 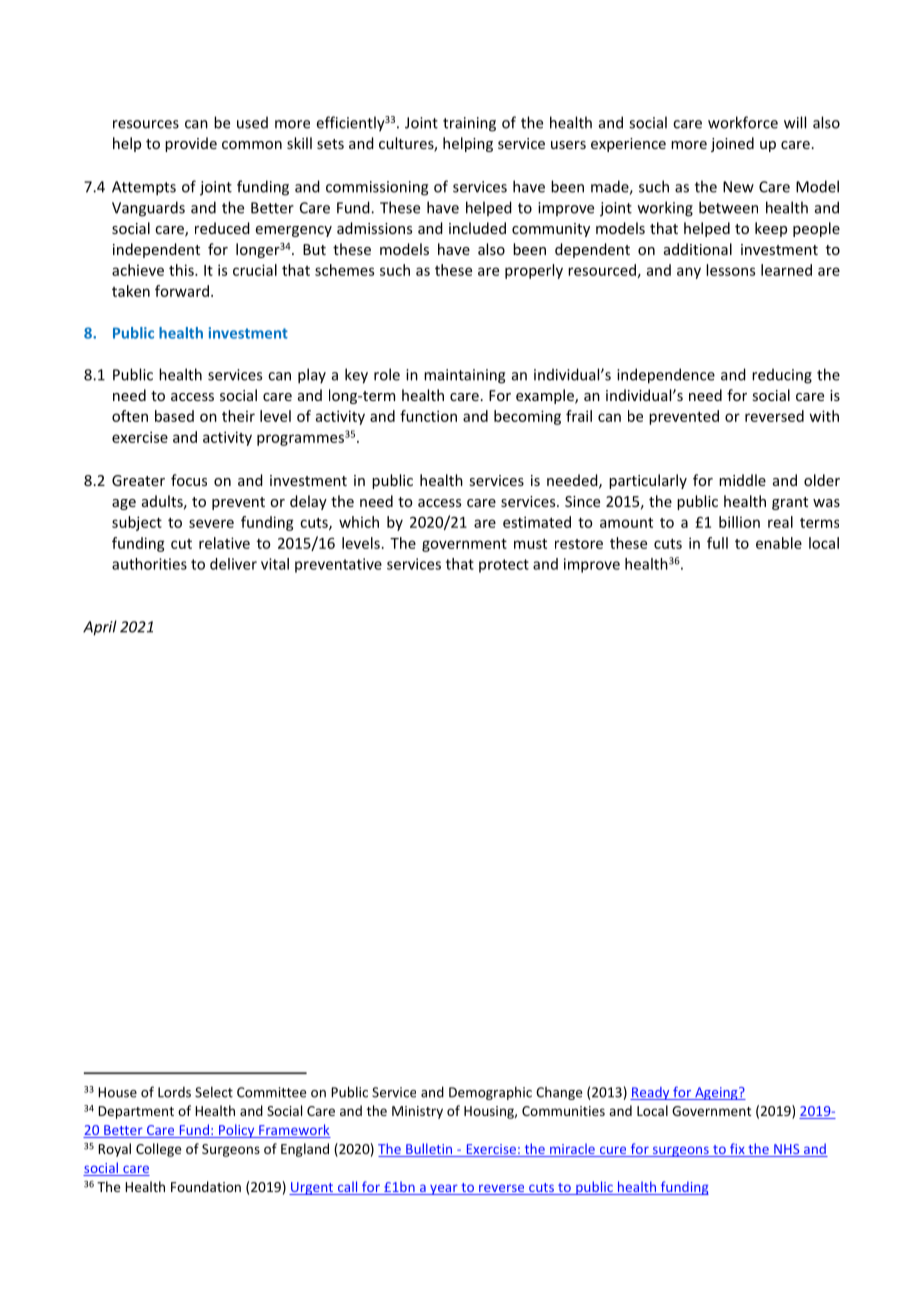 I want to click on joined, so click(x=732, y=144).
